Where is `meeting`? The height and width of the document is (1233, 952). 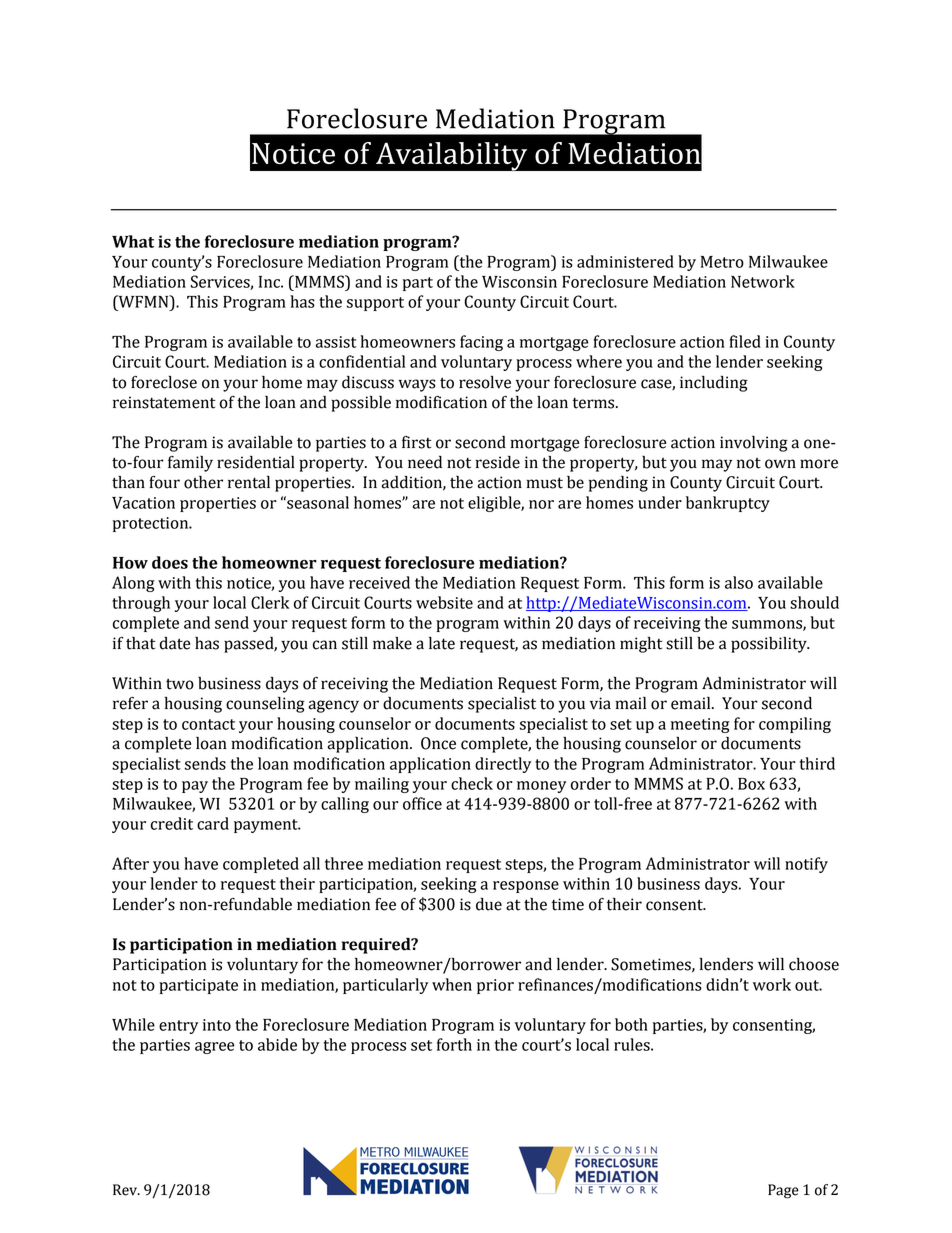
meeting is located at coordinates (700, 725).
